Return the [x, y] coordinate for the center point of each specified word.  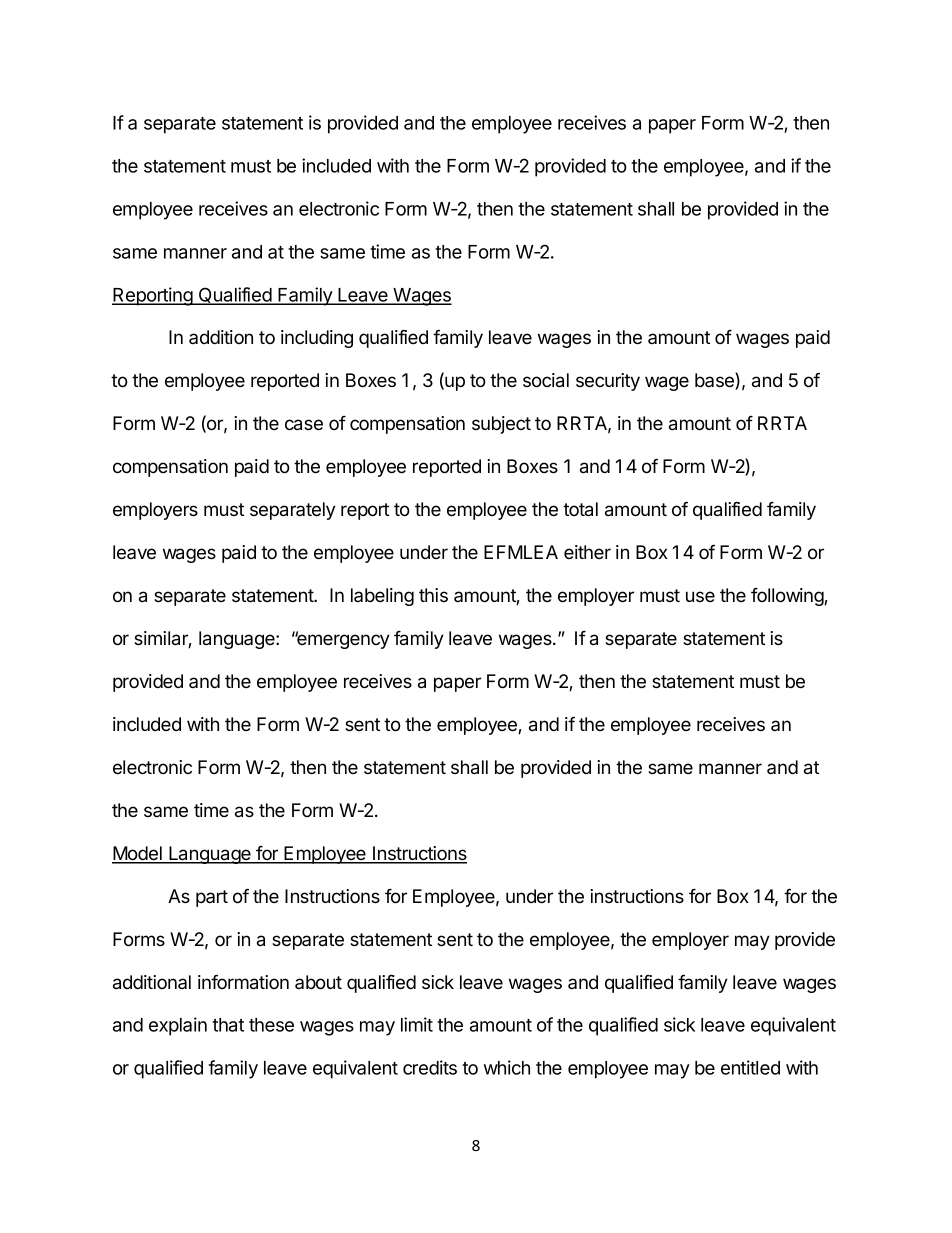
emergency [342, 641]
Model [138, 854]
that [228, 1025]
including [317, 339]
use [700, 596]
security [608, 382]
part [212, 898]
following [788, 597]
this [433, 595]
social [546, 380]
